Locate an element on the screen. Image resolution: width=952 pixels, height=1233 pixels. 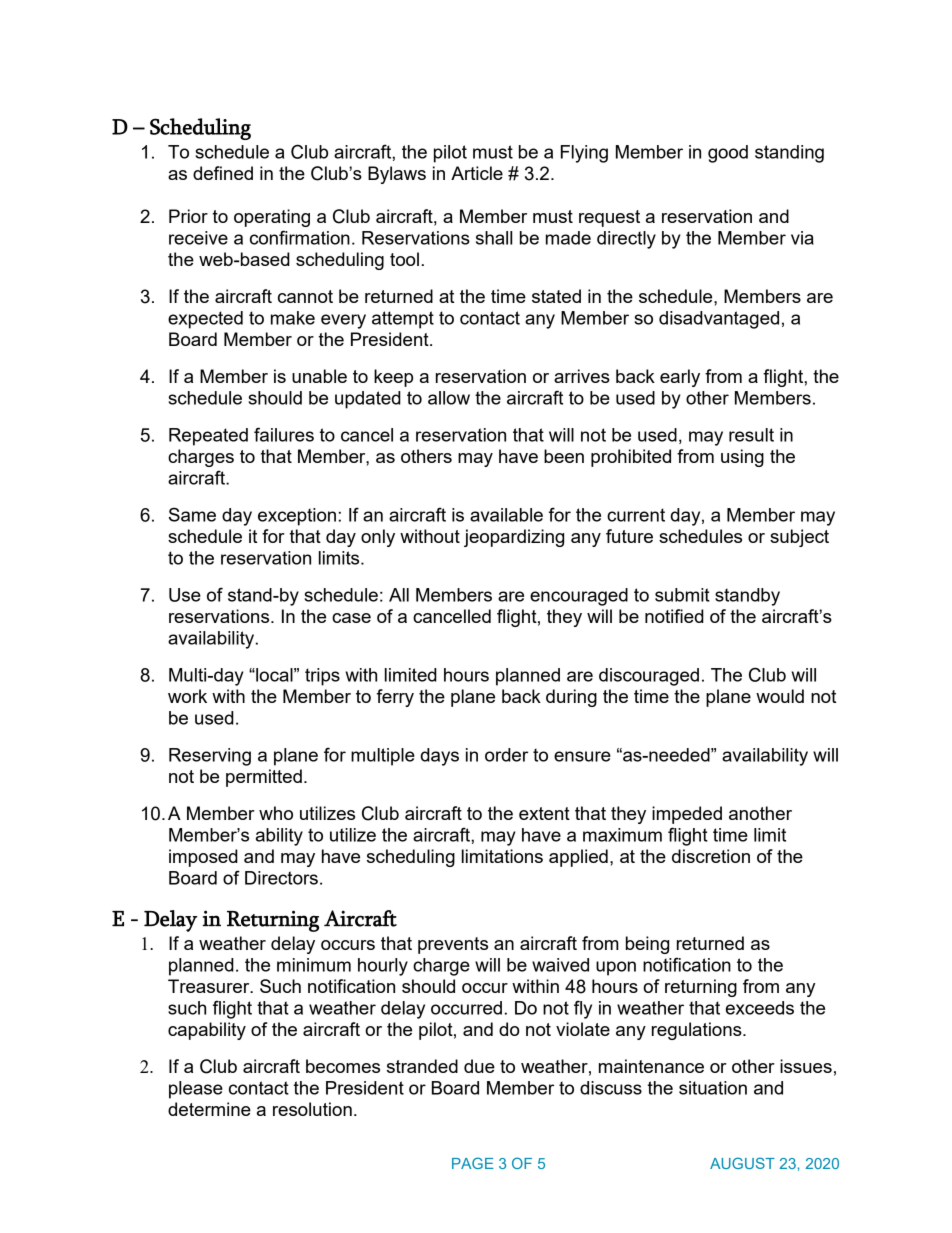
AUGUST is located at coordinates (742, 1163).
